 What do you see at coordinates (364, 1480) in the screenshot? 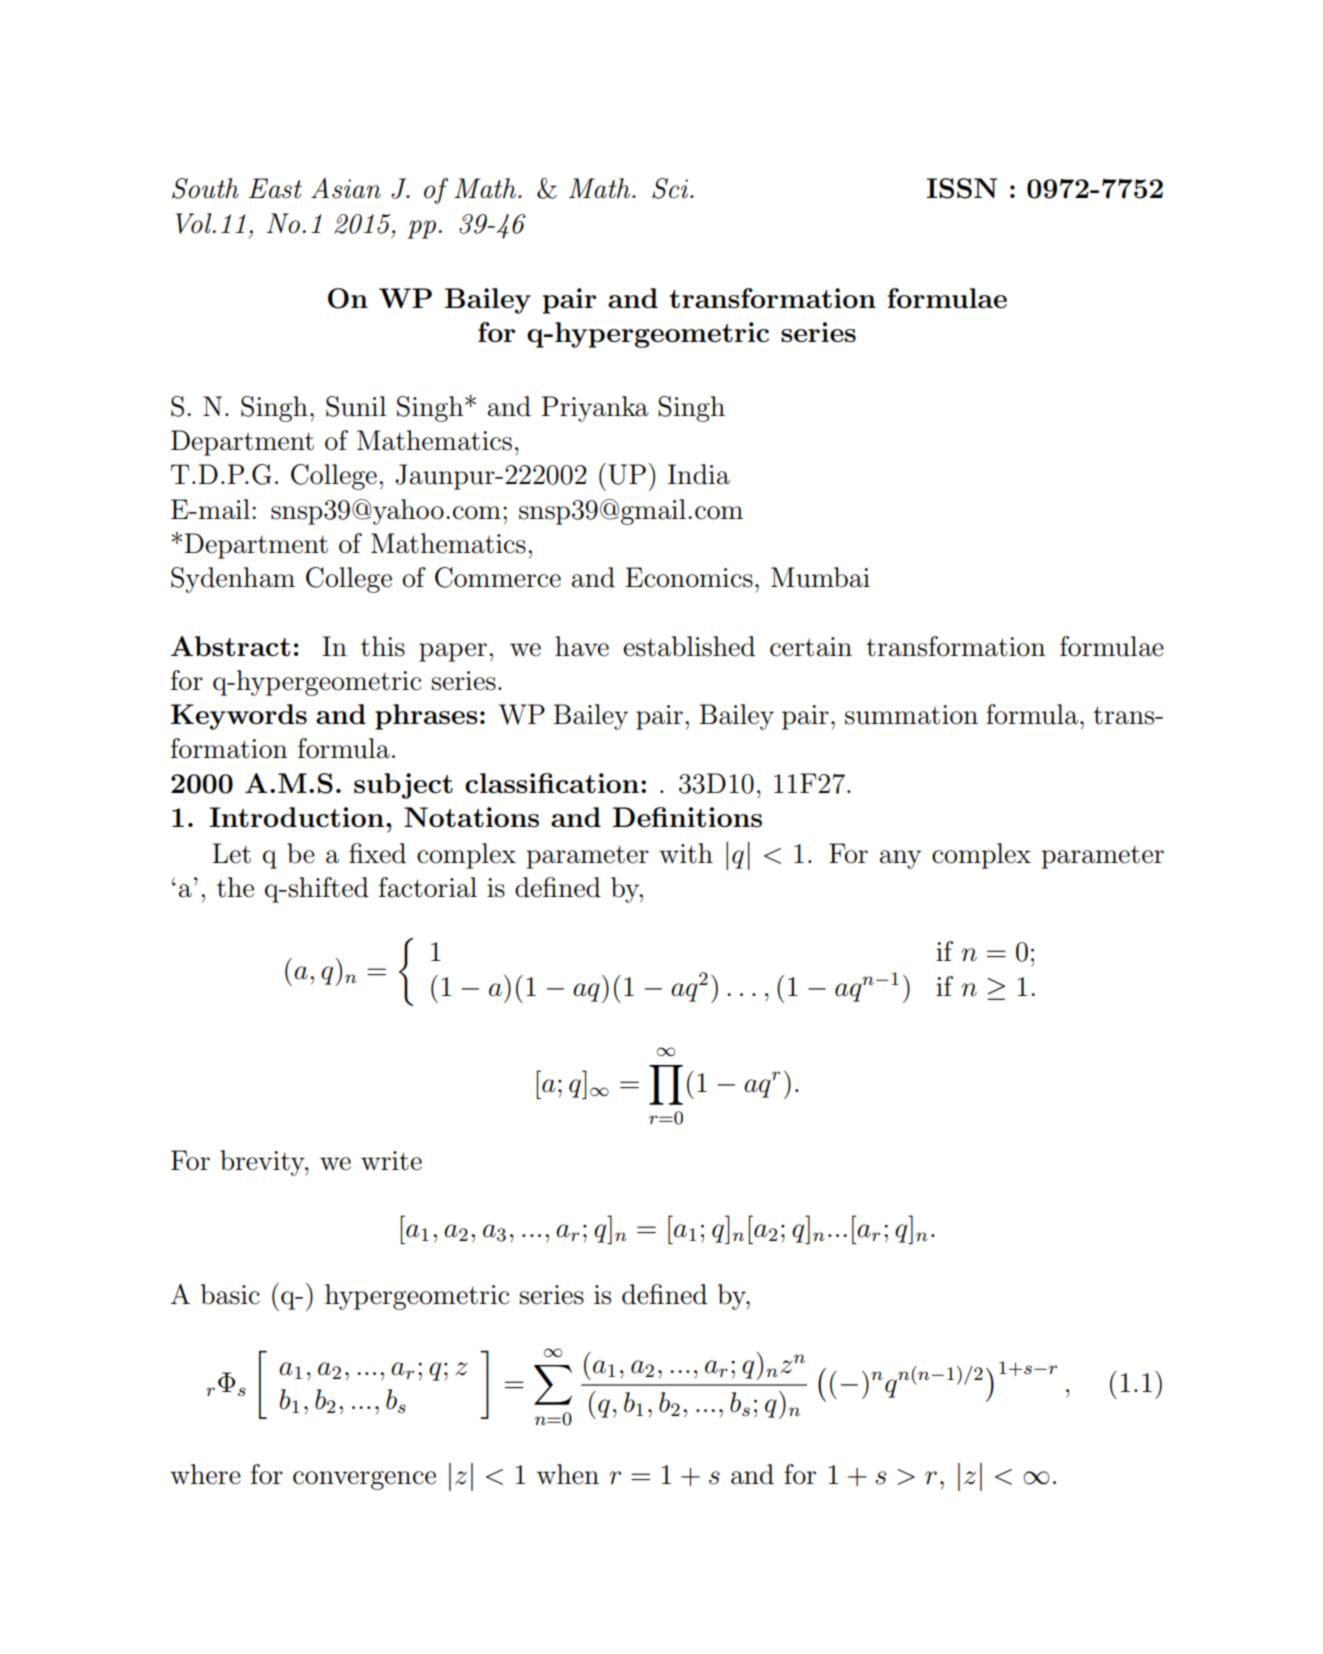
I see `convergence` at bounding box center [364, 1480].
